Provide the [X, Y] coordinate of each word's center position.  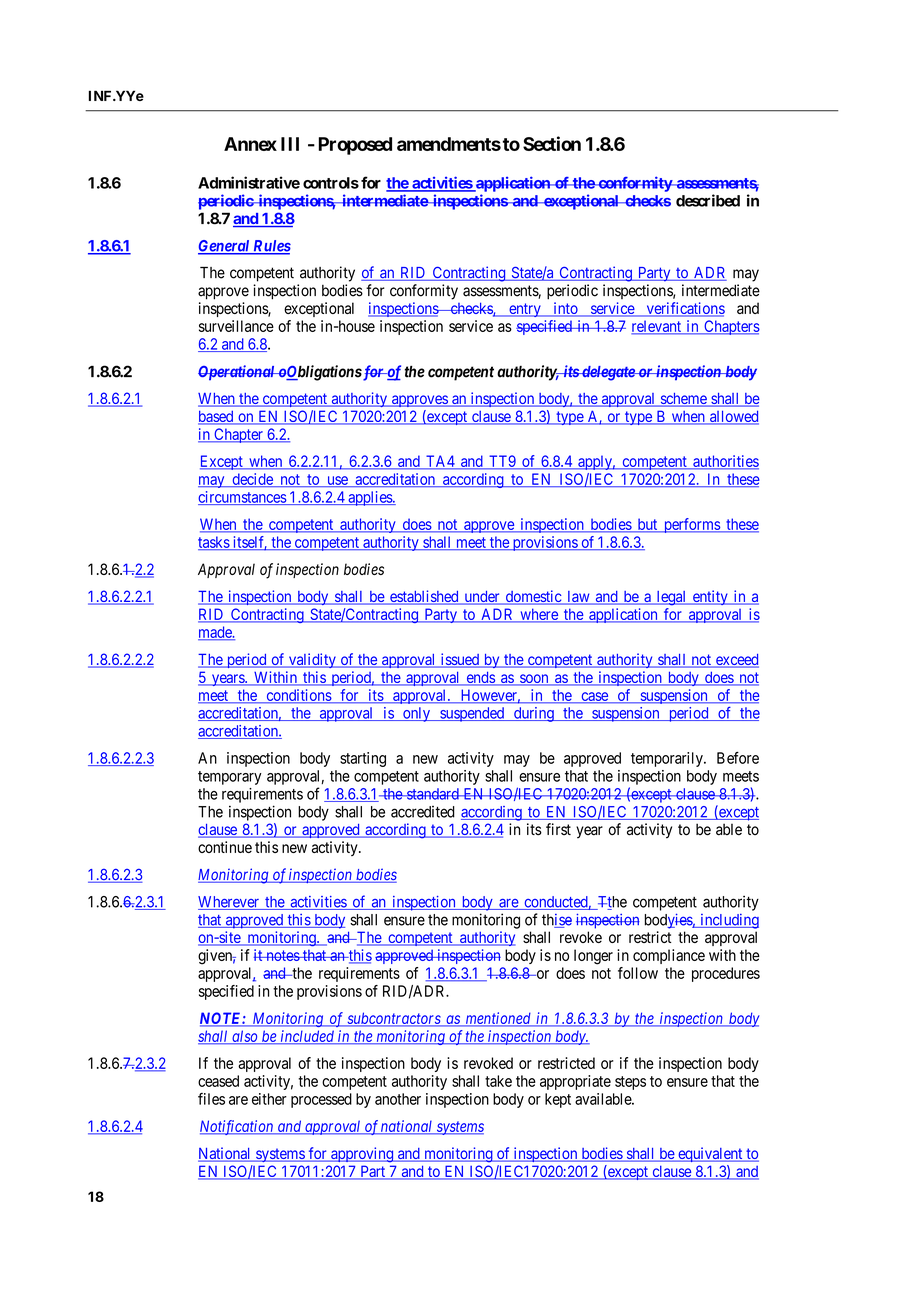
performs [691, 525]
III [290, 144]
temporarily [668, 759]
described [708, 200]
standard [433, 794]
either [269, 1099]
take [498, 1081]
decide [252, 480]
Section [552, 143]
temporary [230, 778]
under [482, 598]
